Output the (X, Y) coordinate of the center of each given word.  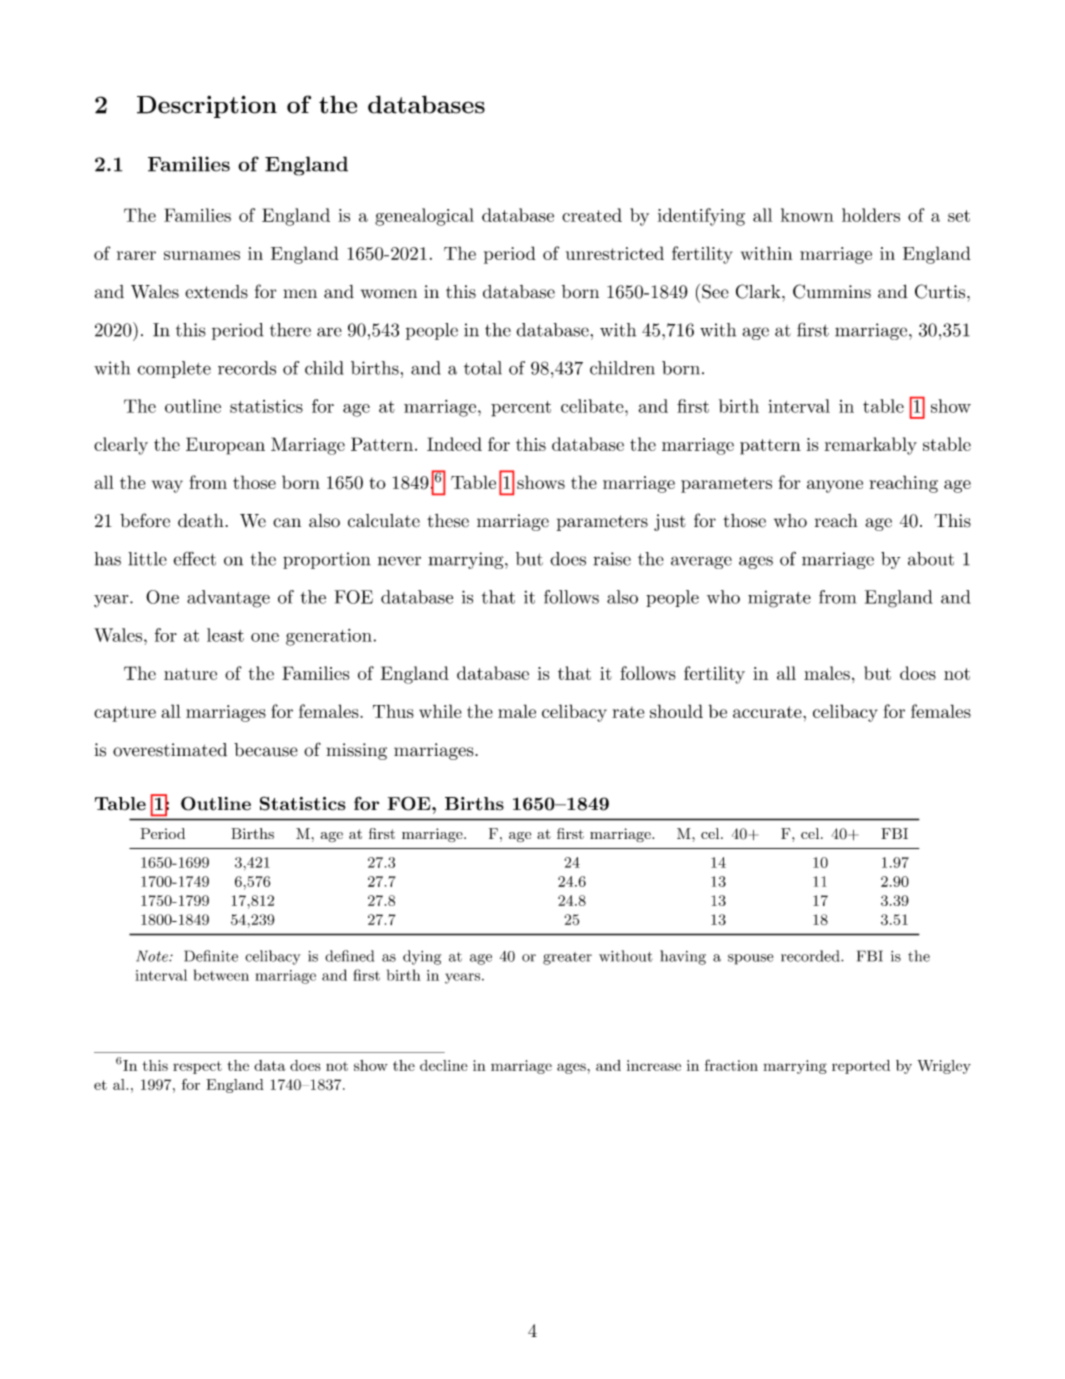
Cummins (832, 291)
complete (174, 369)
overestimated (170, 750)
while (440, 711)
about (931, 559)
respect (197, 1067)
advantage (228, 599)
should (676, 711)
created (592, 215)
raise (612, 559)
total (483, 368)
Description (207, 106)
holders (871, 215)
